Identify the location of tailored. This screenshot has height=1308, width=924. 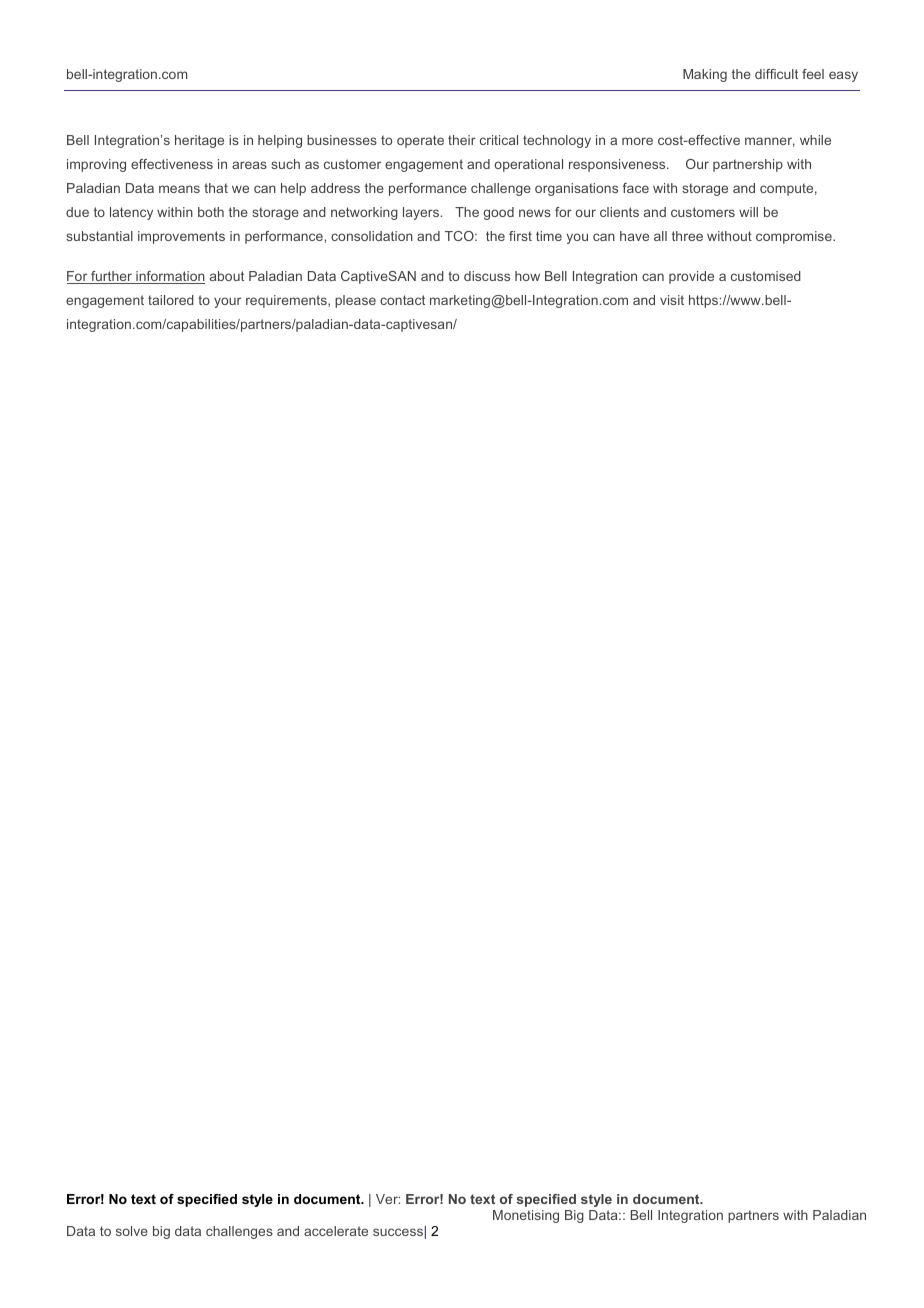
(171, 300).
